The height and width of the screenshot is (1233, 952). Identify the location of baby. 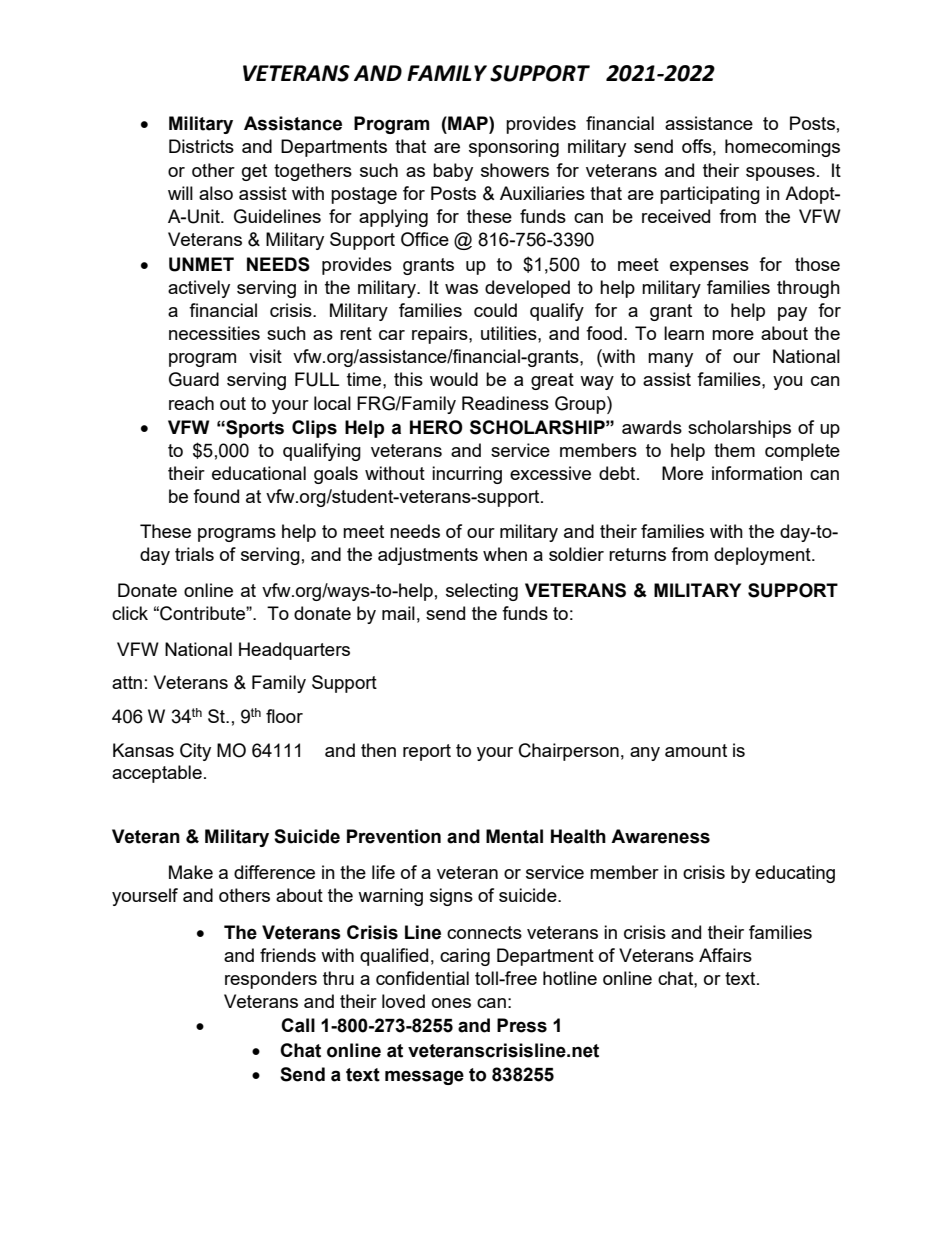
(453, 172).
